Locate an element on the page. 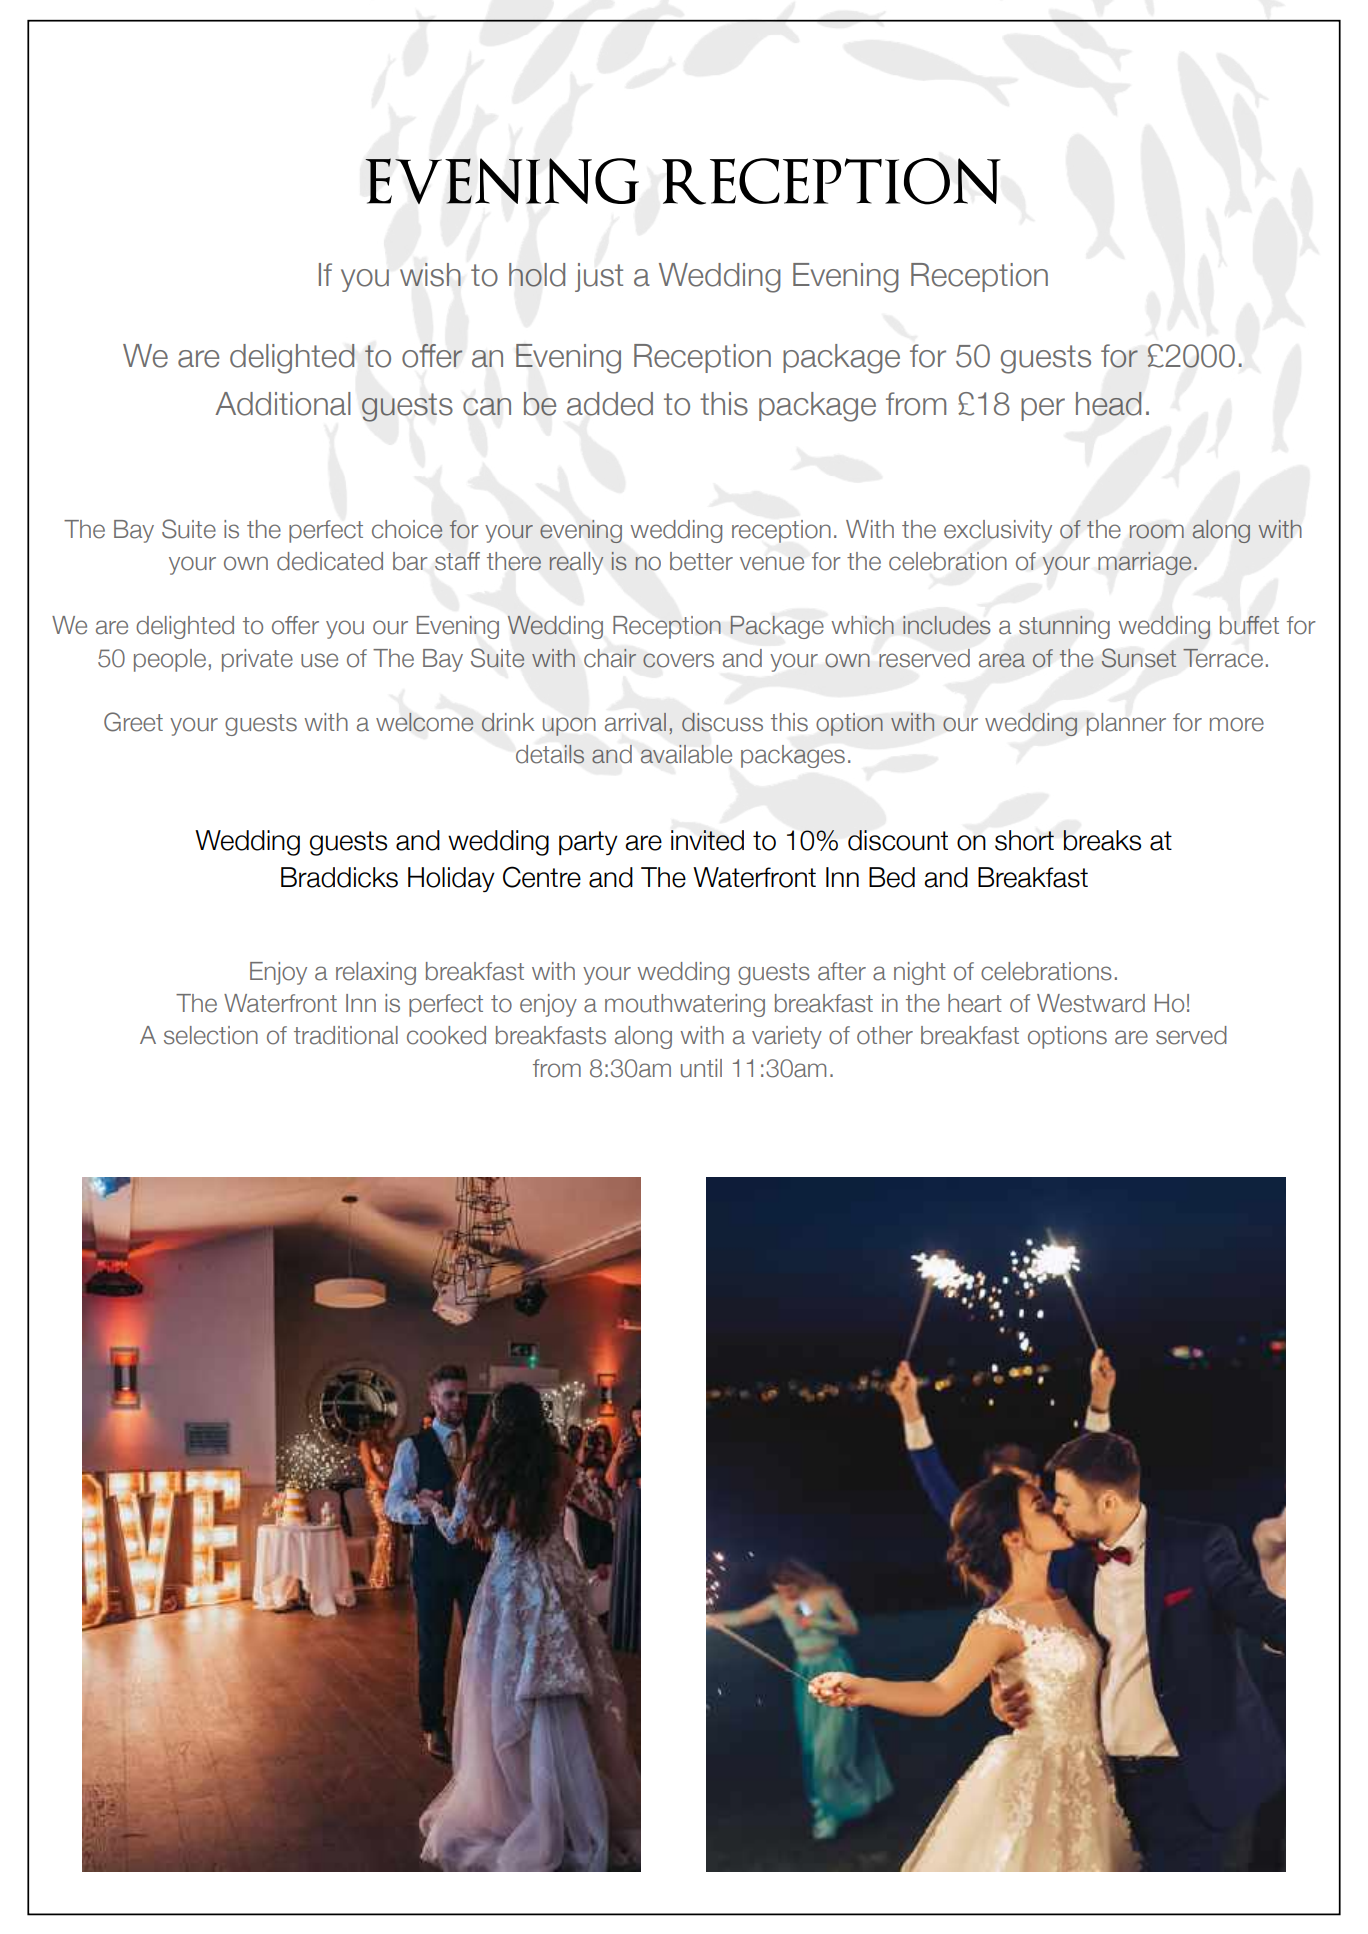  Terrace is located at coordinates (1223, 658).
